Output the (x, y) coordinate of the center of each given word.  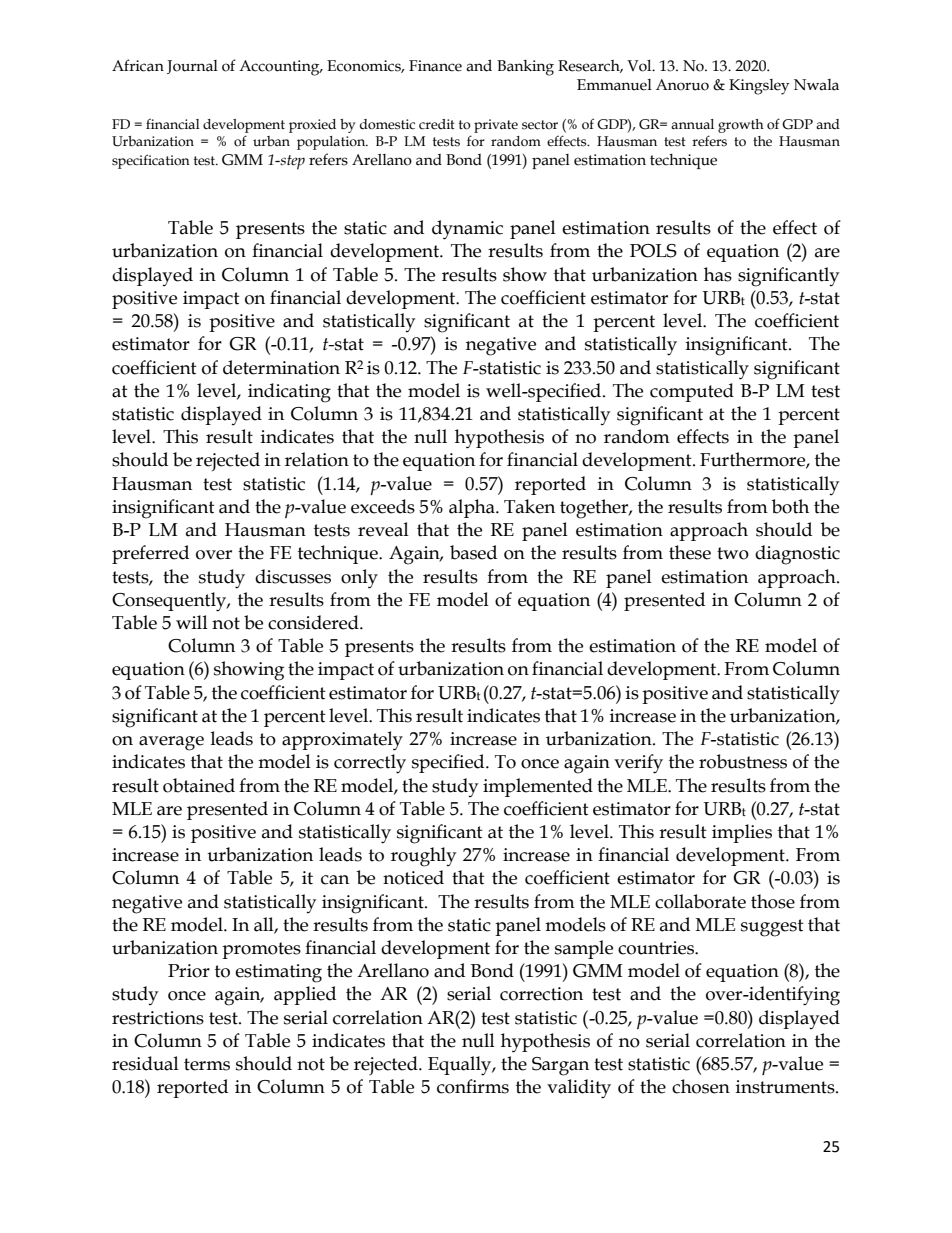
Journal (192, 67)
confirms (473, 1086)
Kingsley (759, 87)
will (192, 622)
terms (207, 1064)
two (733, 553)
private (496, 126)
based (473, 552)
